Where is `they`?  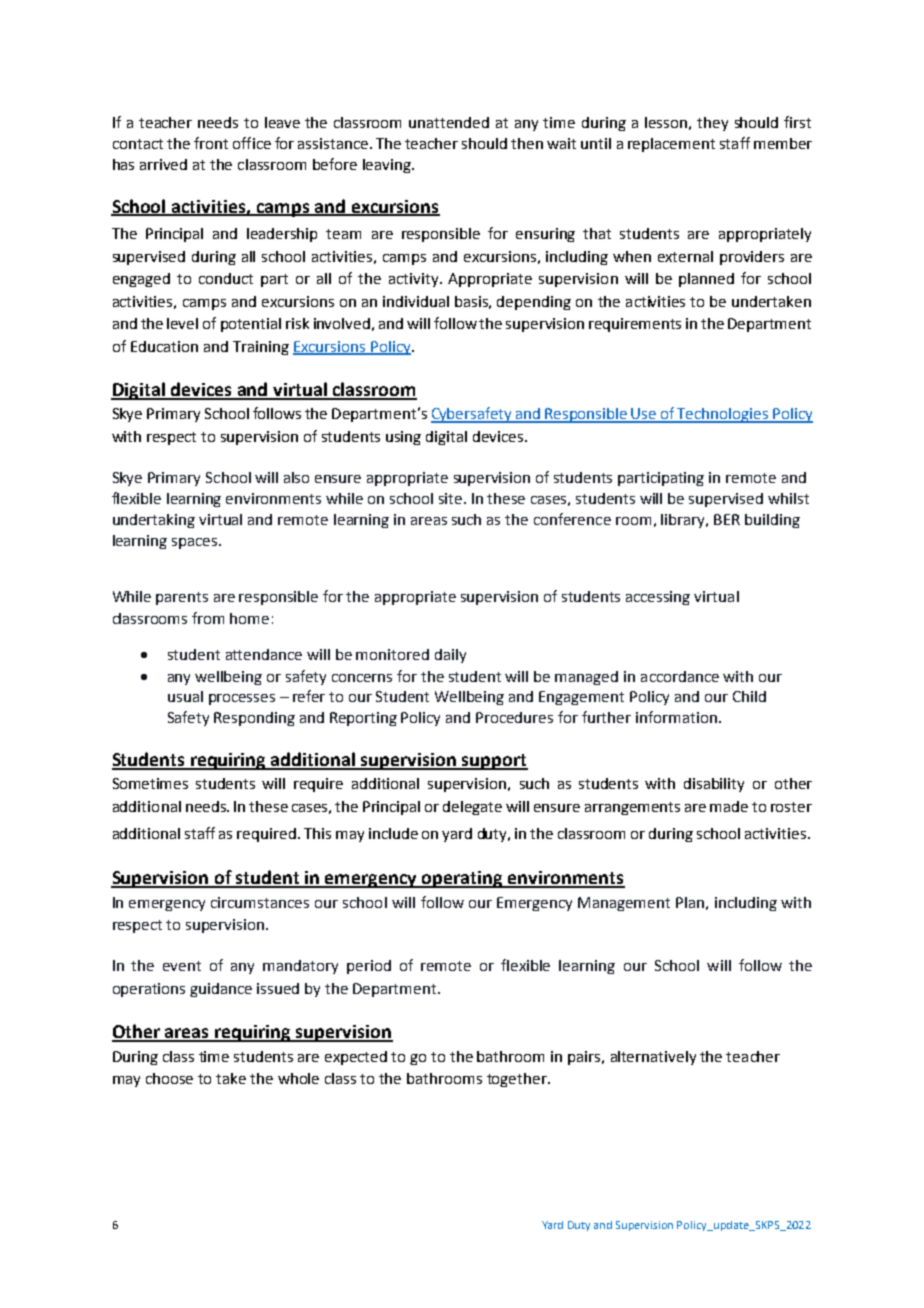
they is located at coordinates (712, 124).
